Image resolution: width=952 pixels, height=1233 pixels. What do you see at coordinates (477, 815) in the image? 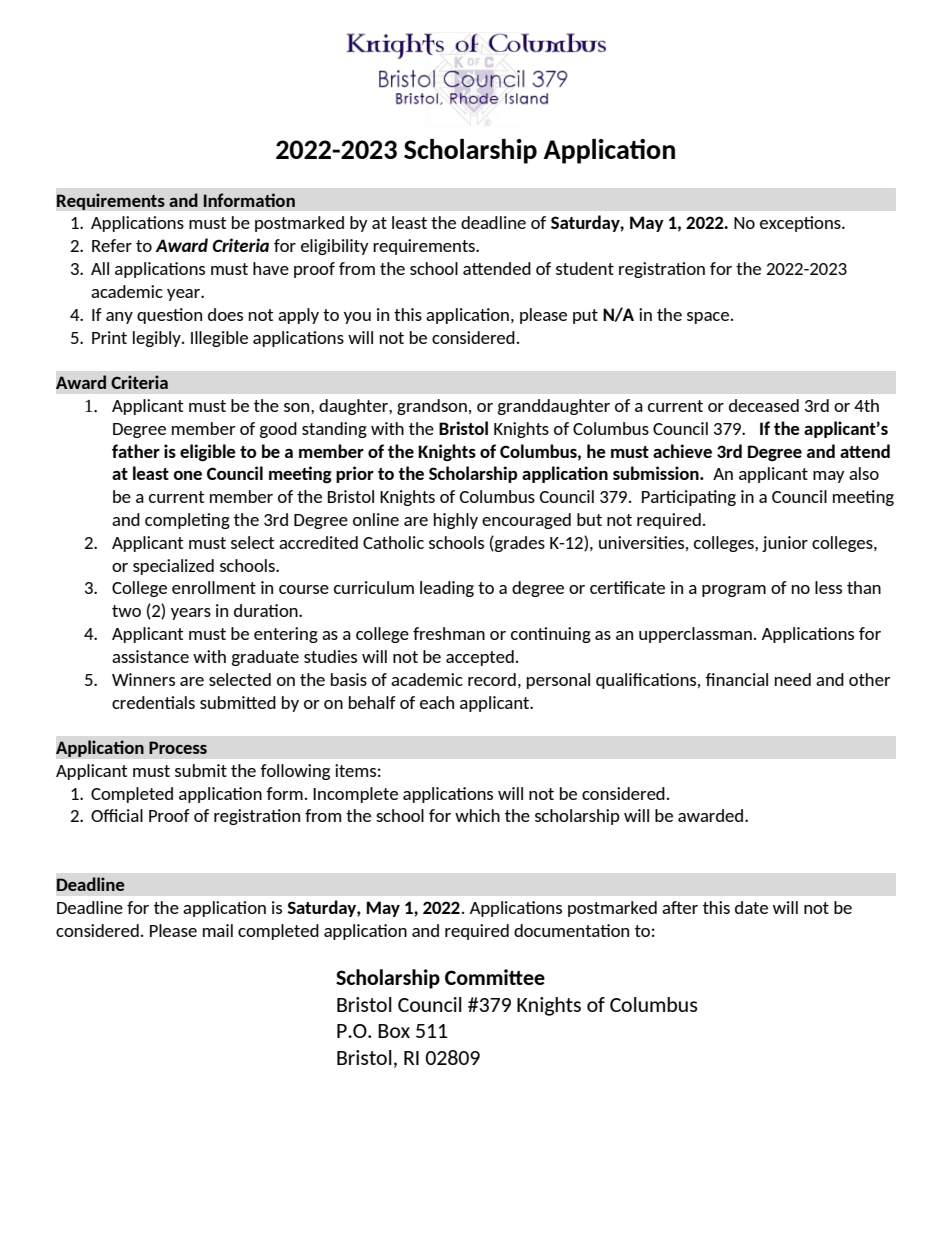
I see `which` at bounding box center [477, 815].
